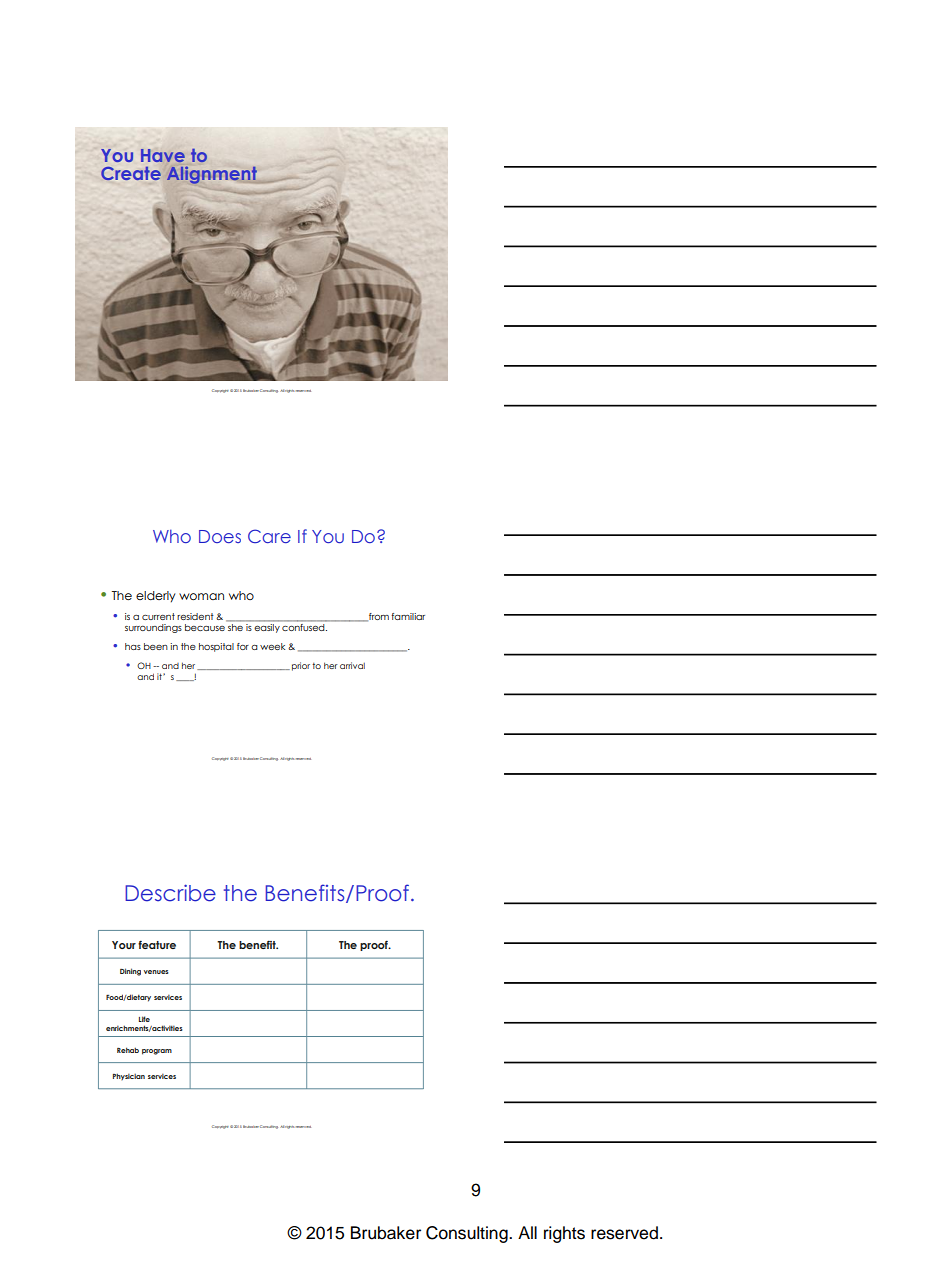 The height and width of the image is (1270, 952). I want to click on Have, so click(163, 155).
